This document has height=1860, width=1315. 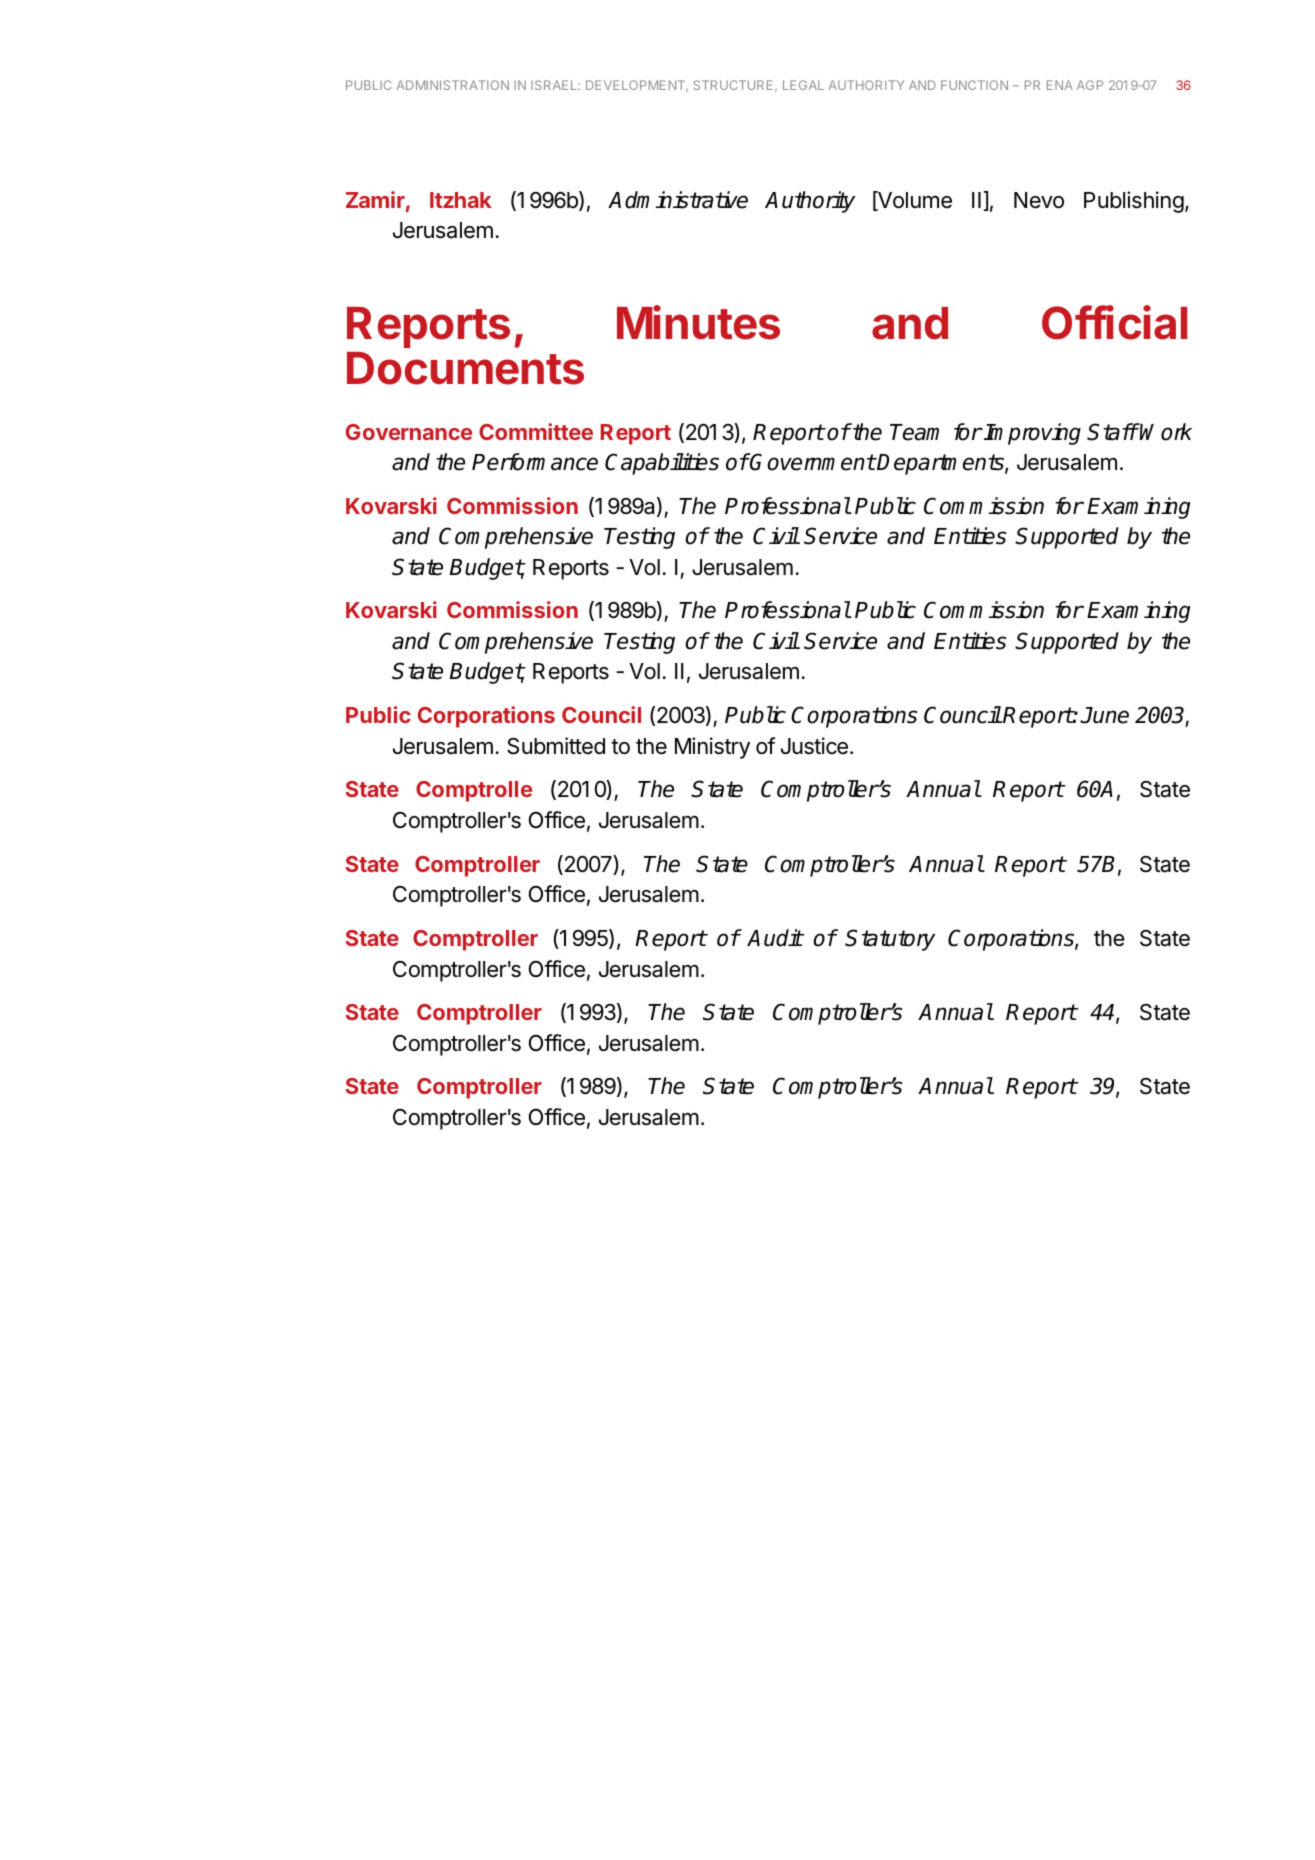 I want to click on Improving, so click(x=1032, y=434).
